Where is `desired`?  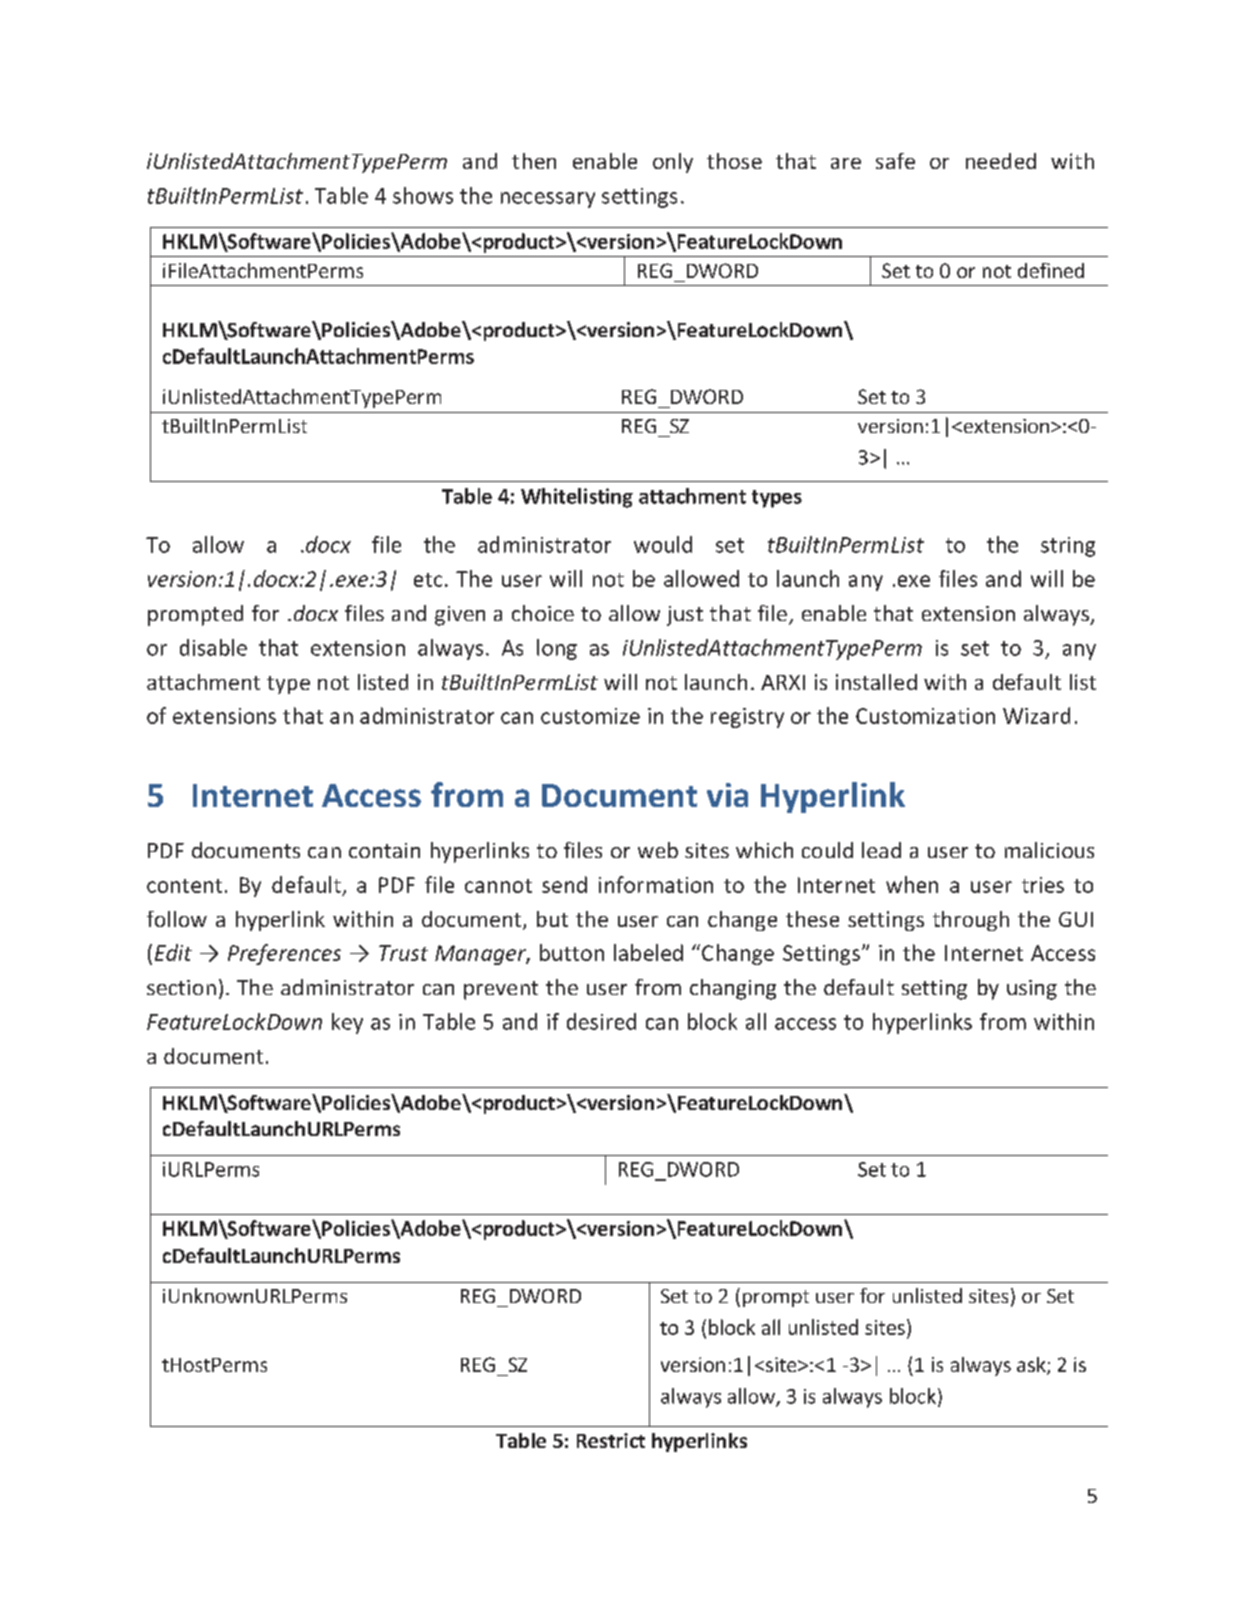 desired is located at coordinates (601, 1021).
